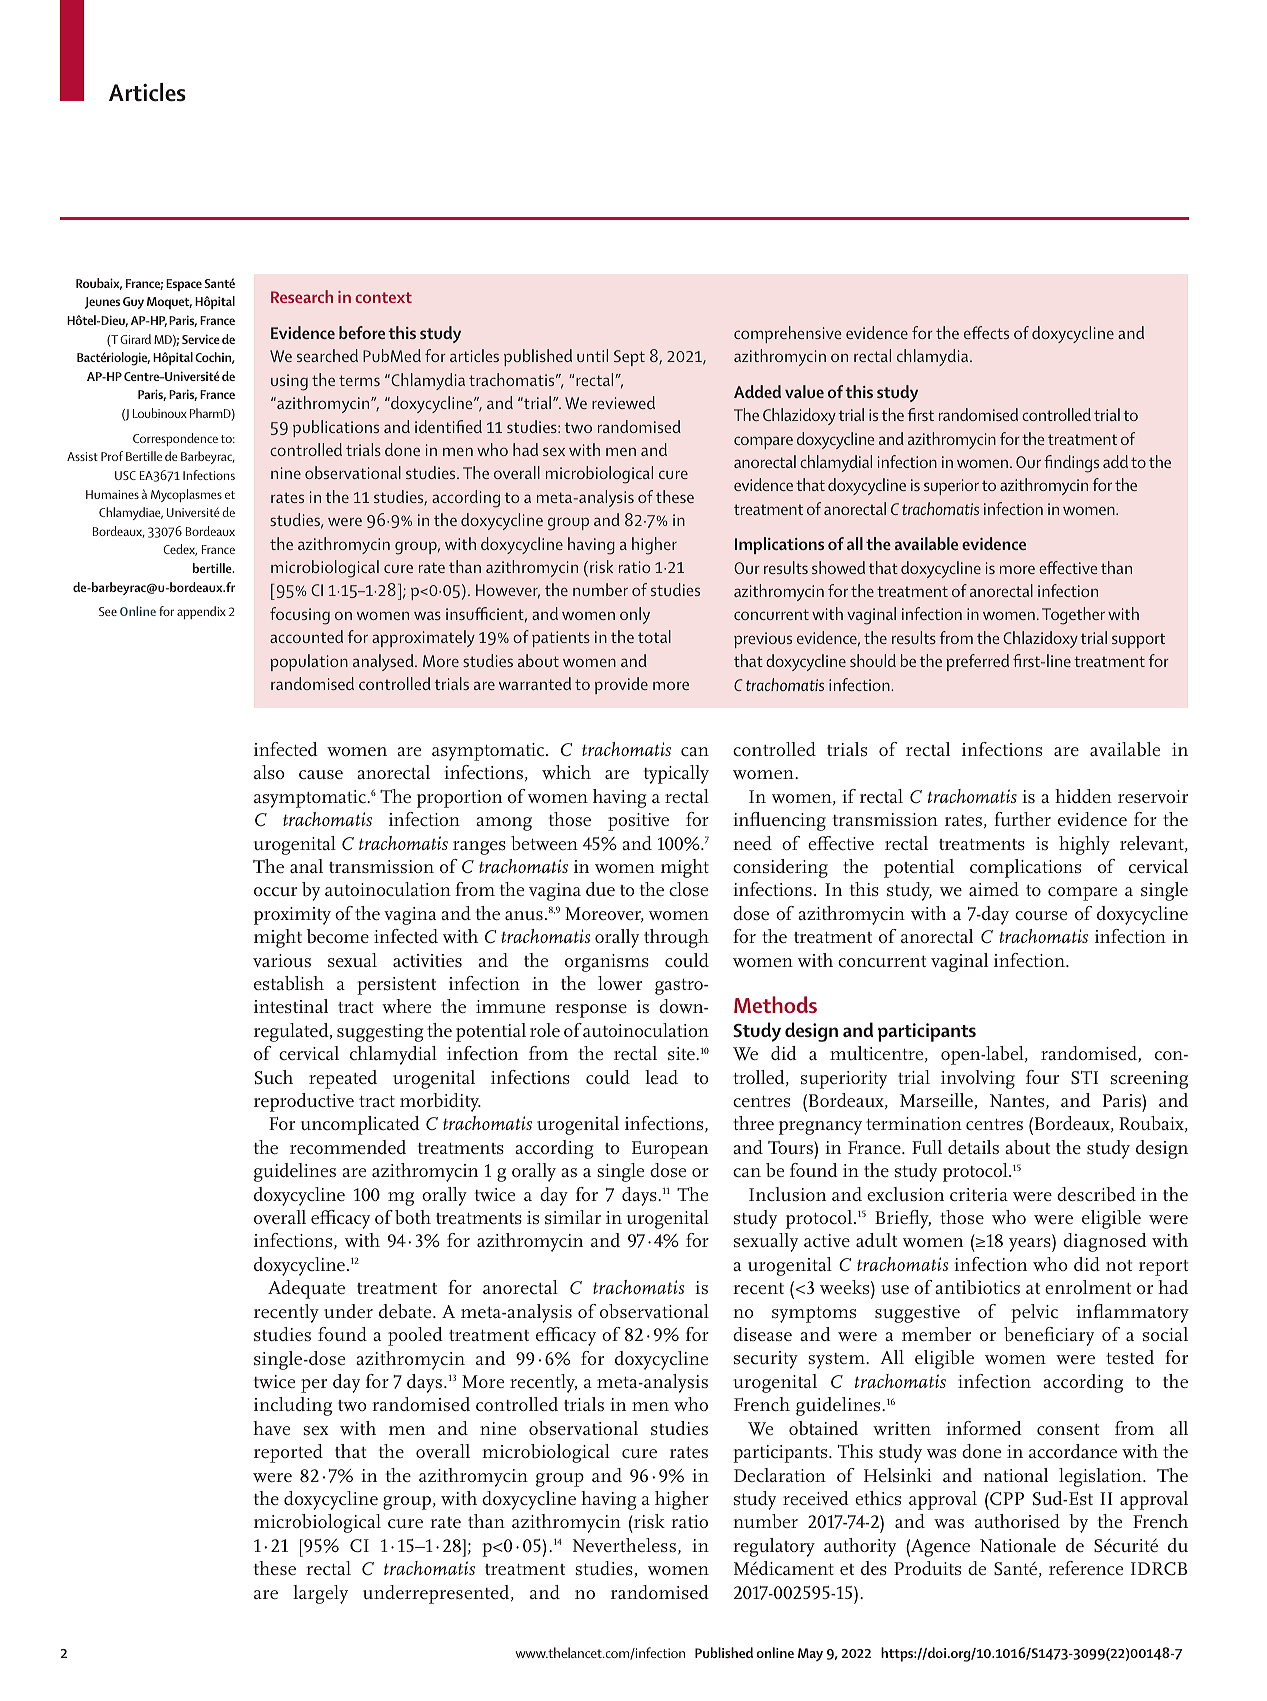  I want to click on course, so click(1041, 915).
